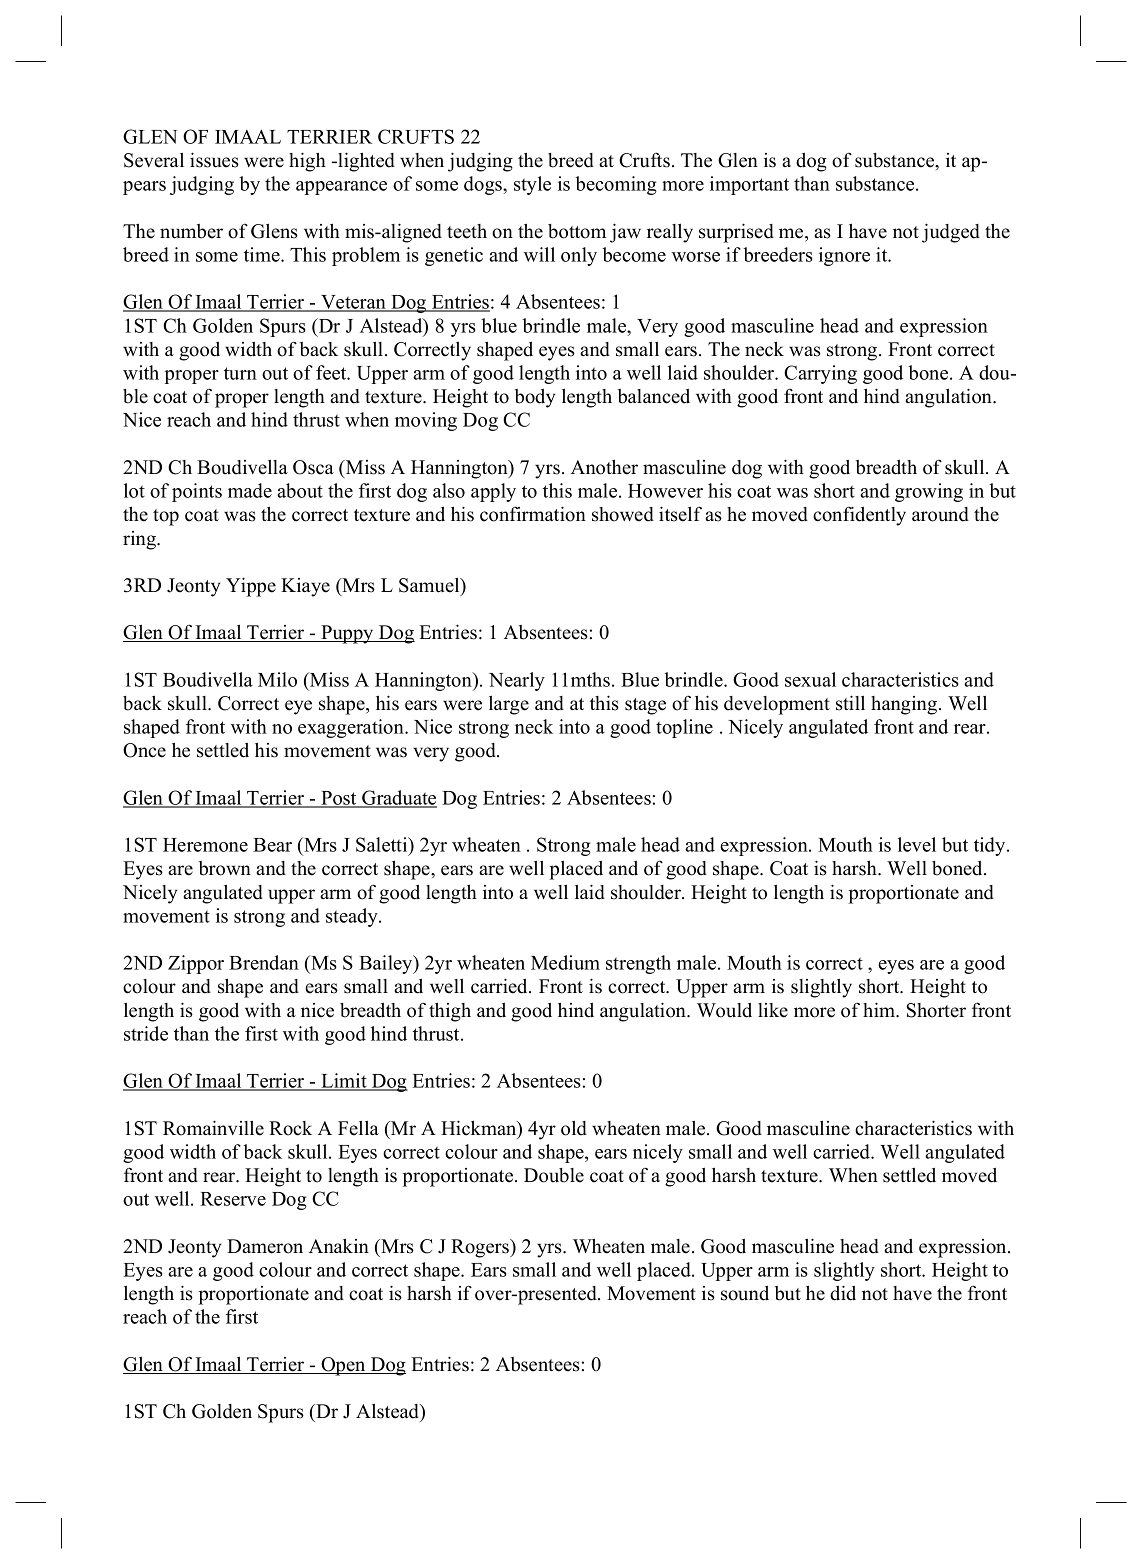 The image size is (1142, 1564). What do you see at coordinates (532, 185) in the page?
I see `style` at bounding box center [532, 185].
